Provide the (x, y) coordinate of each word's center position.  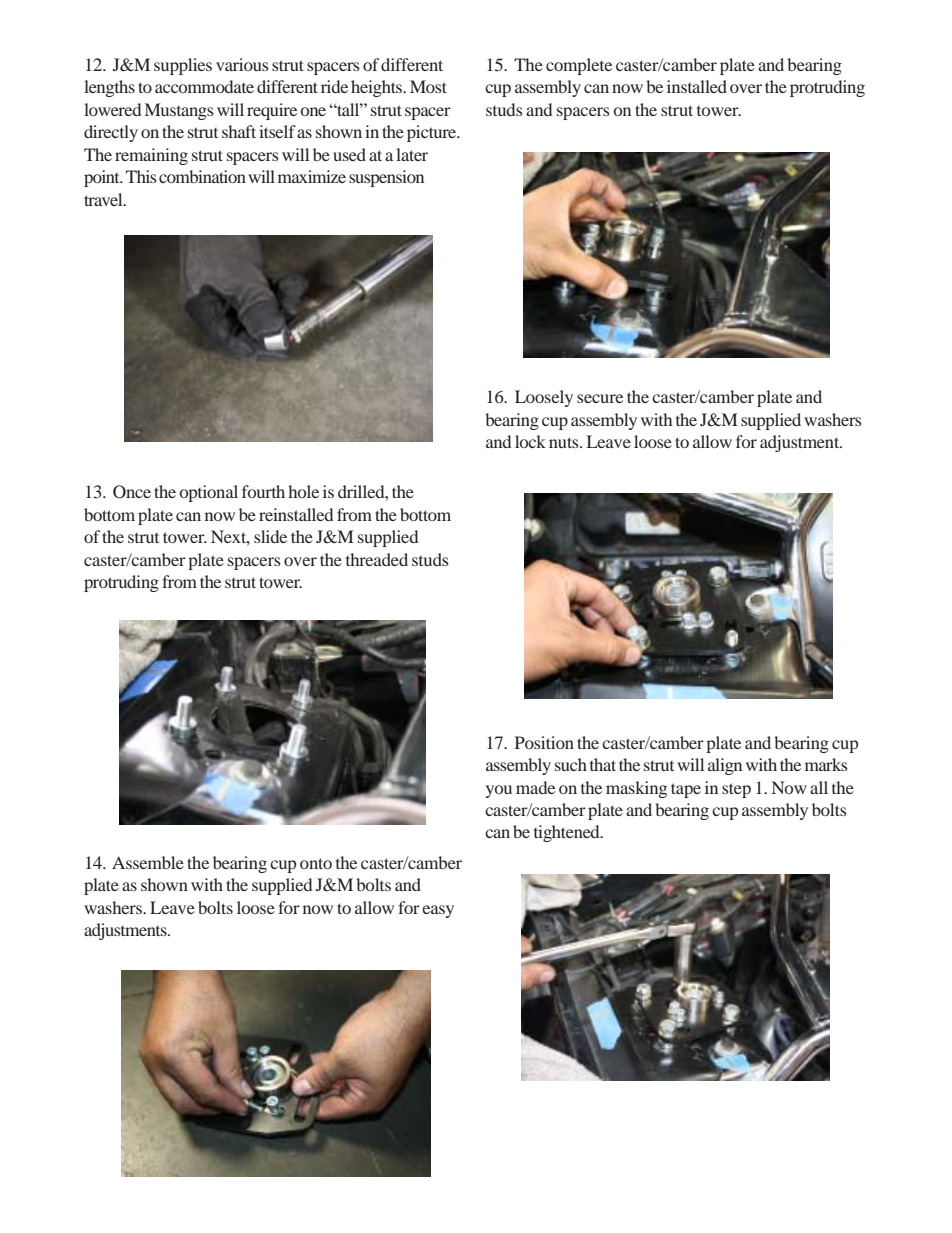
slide (270, 536)
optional (209, 493)
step (736, 790)
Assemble (148, 862)
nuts (565, 442)
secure (600, 398)
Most (428, 86)
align (725, 766)
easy (438, 911)
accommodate (204, 86)
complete (579, 66)
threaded (377, 559)
